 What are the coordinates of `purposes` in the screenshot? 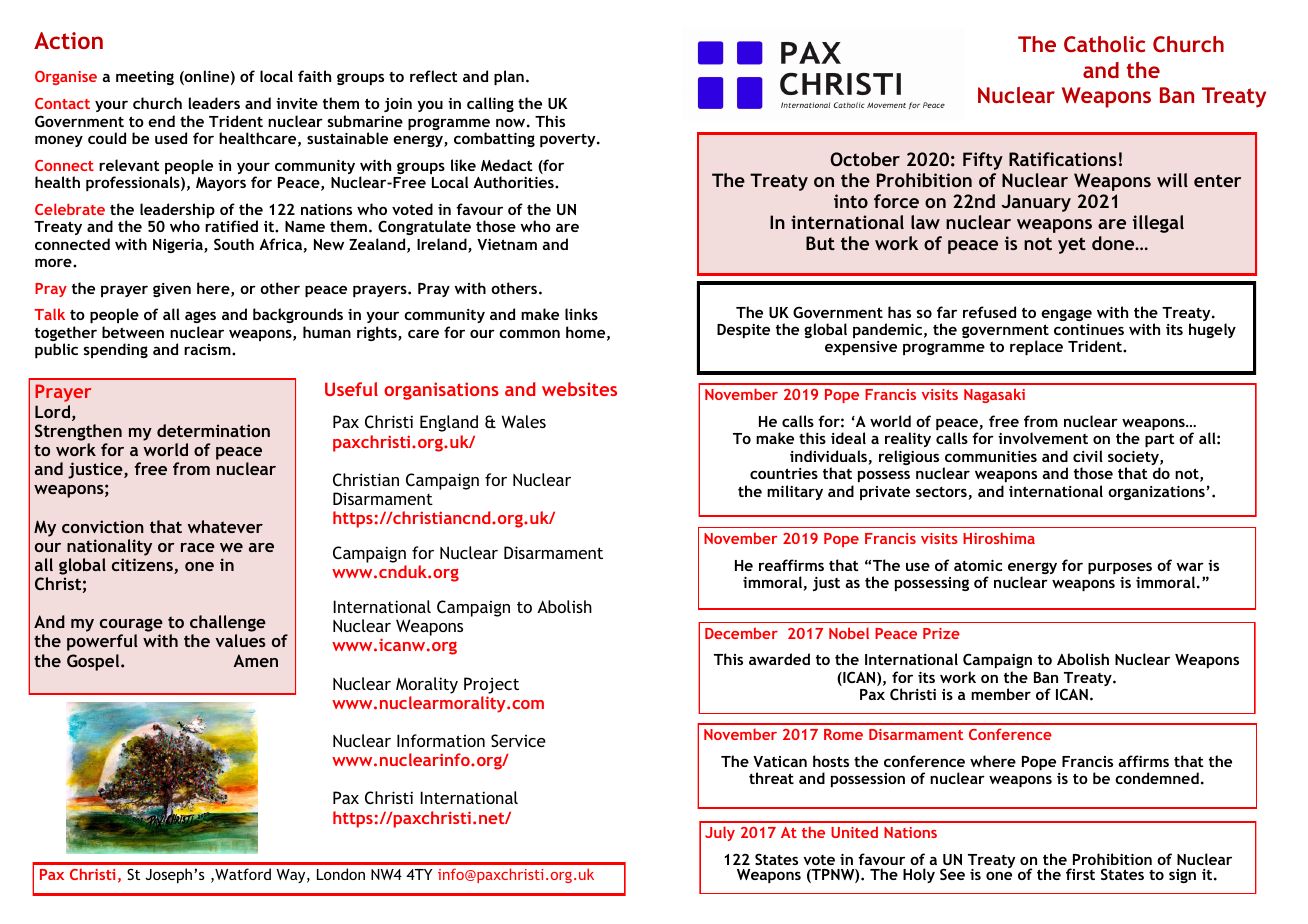 It's located at (1120, 568).
